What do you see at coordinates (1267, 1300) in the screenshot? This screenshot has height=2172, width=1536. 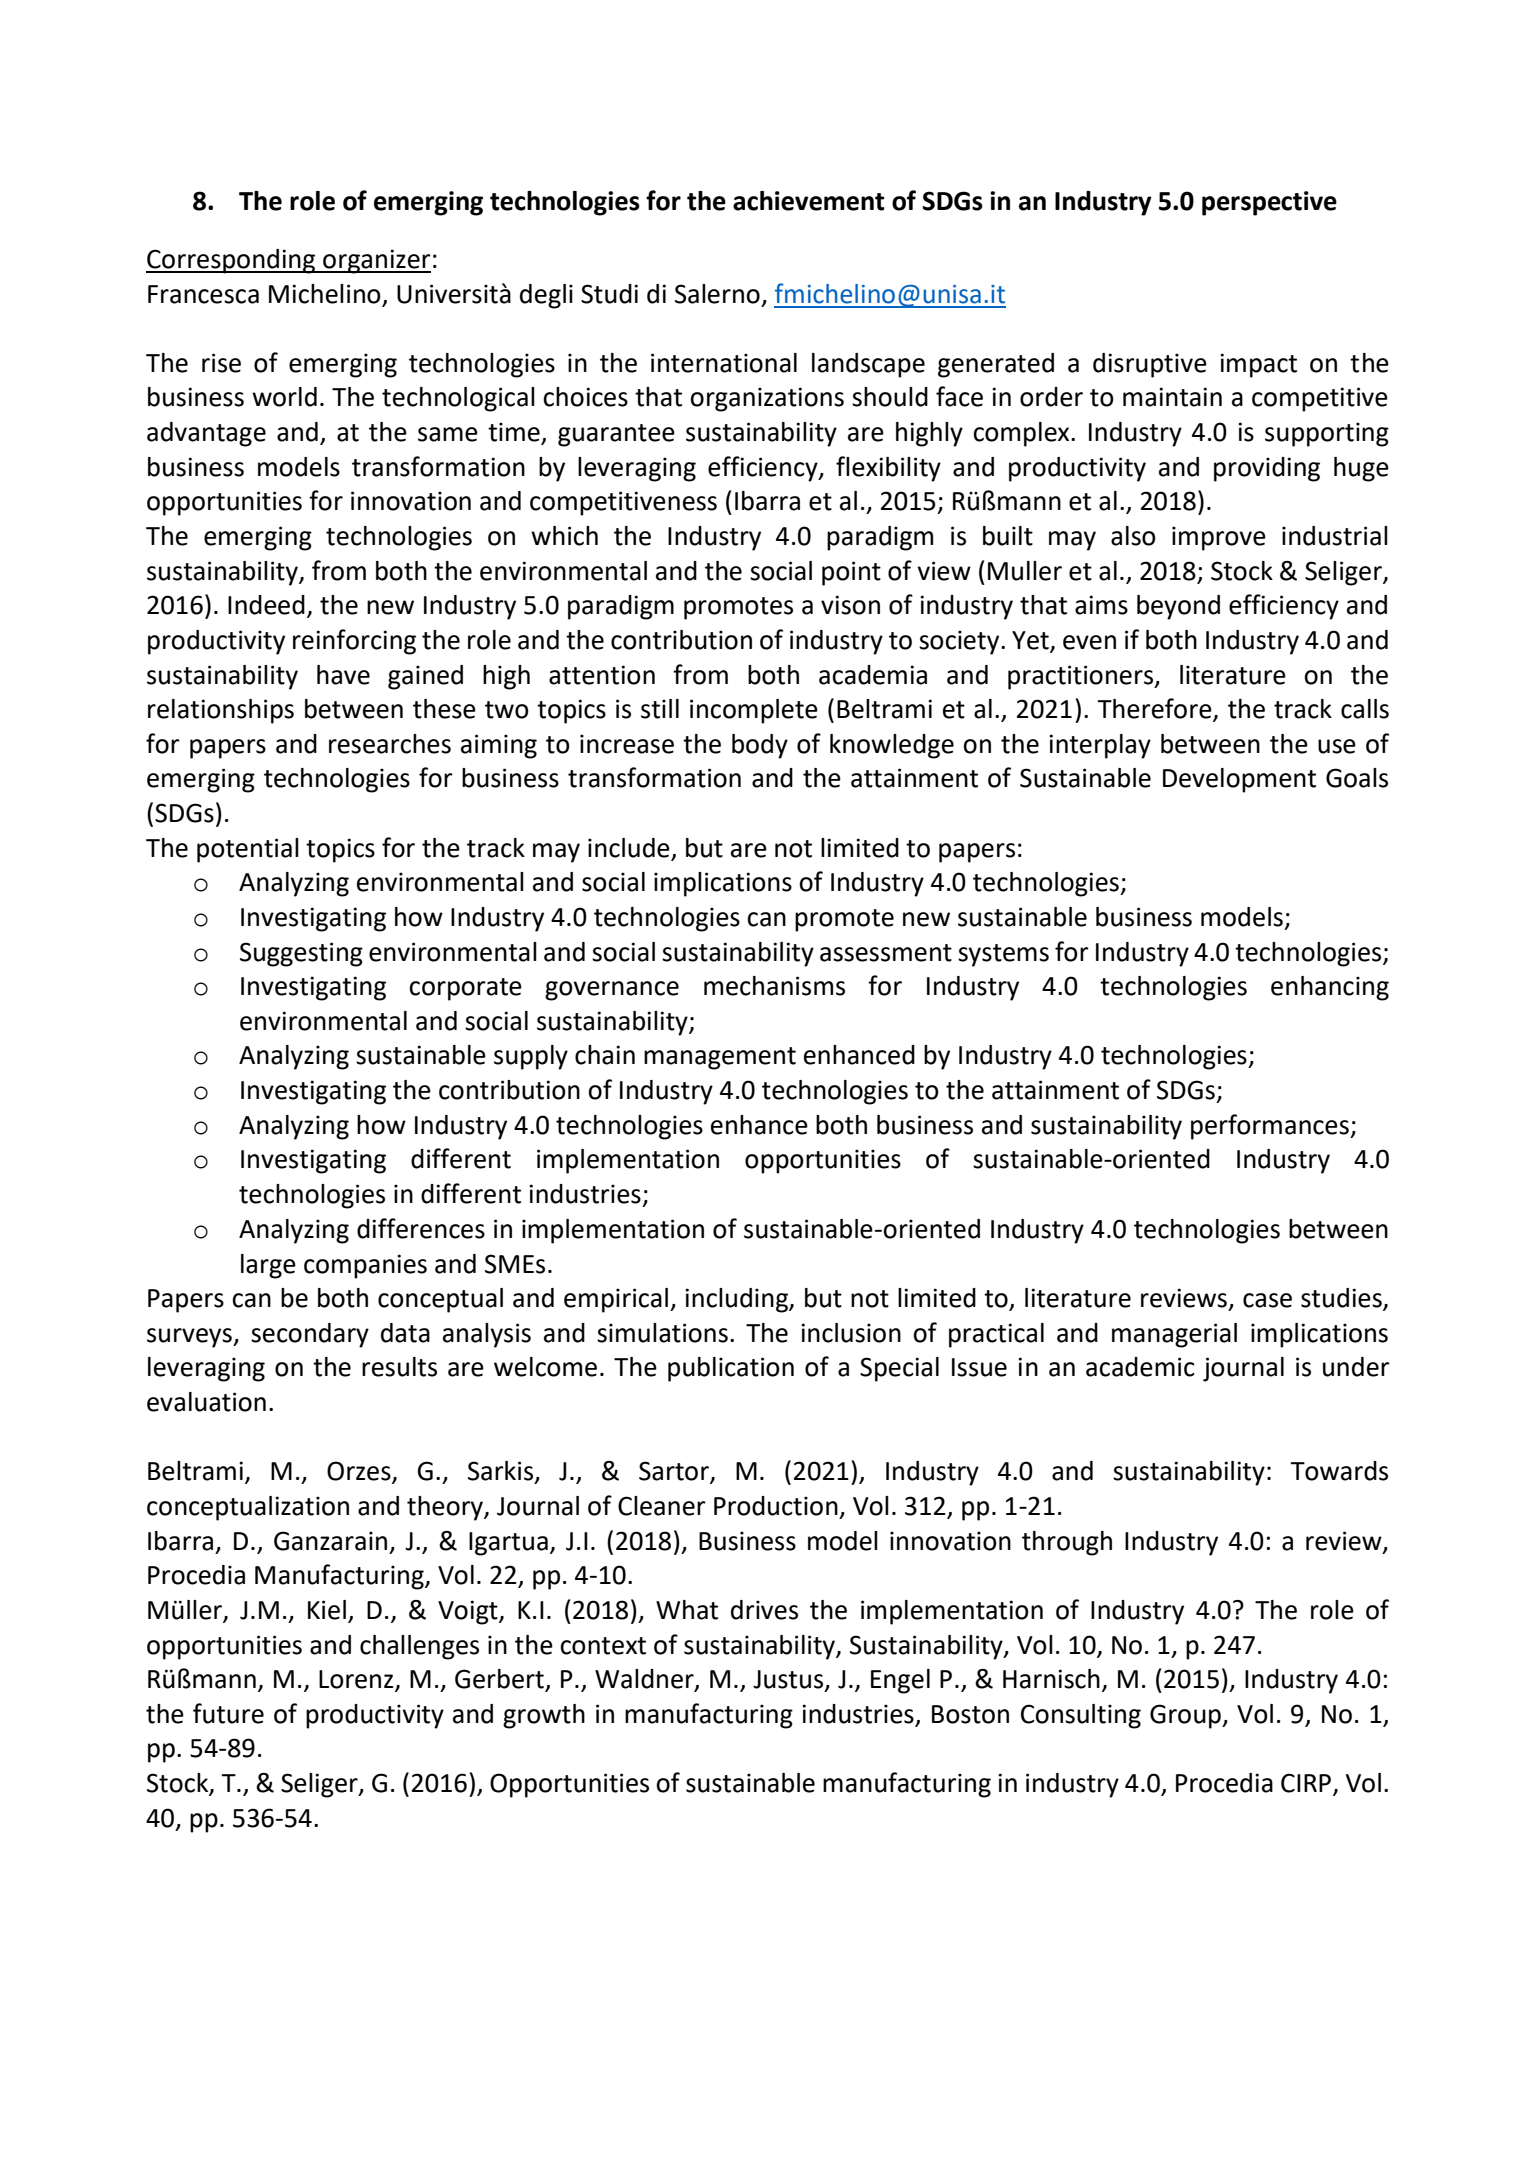 I see `case` at bounding box center [1267, 1300].
